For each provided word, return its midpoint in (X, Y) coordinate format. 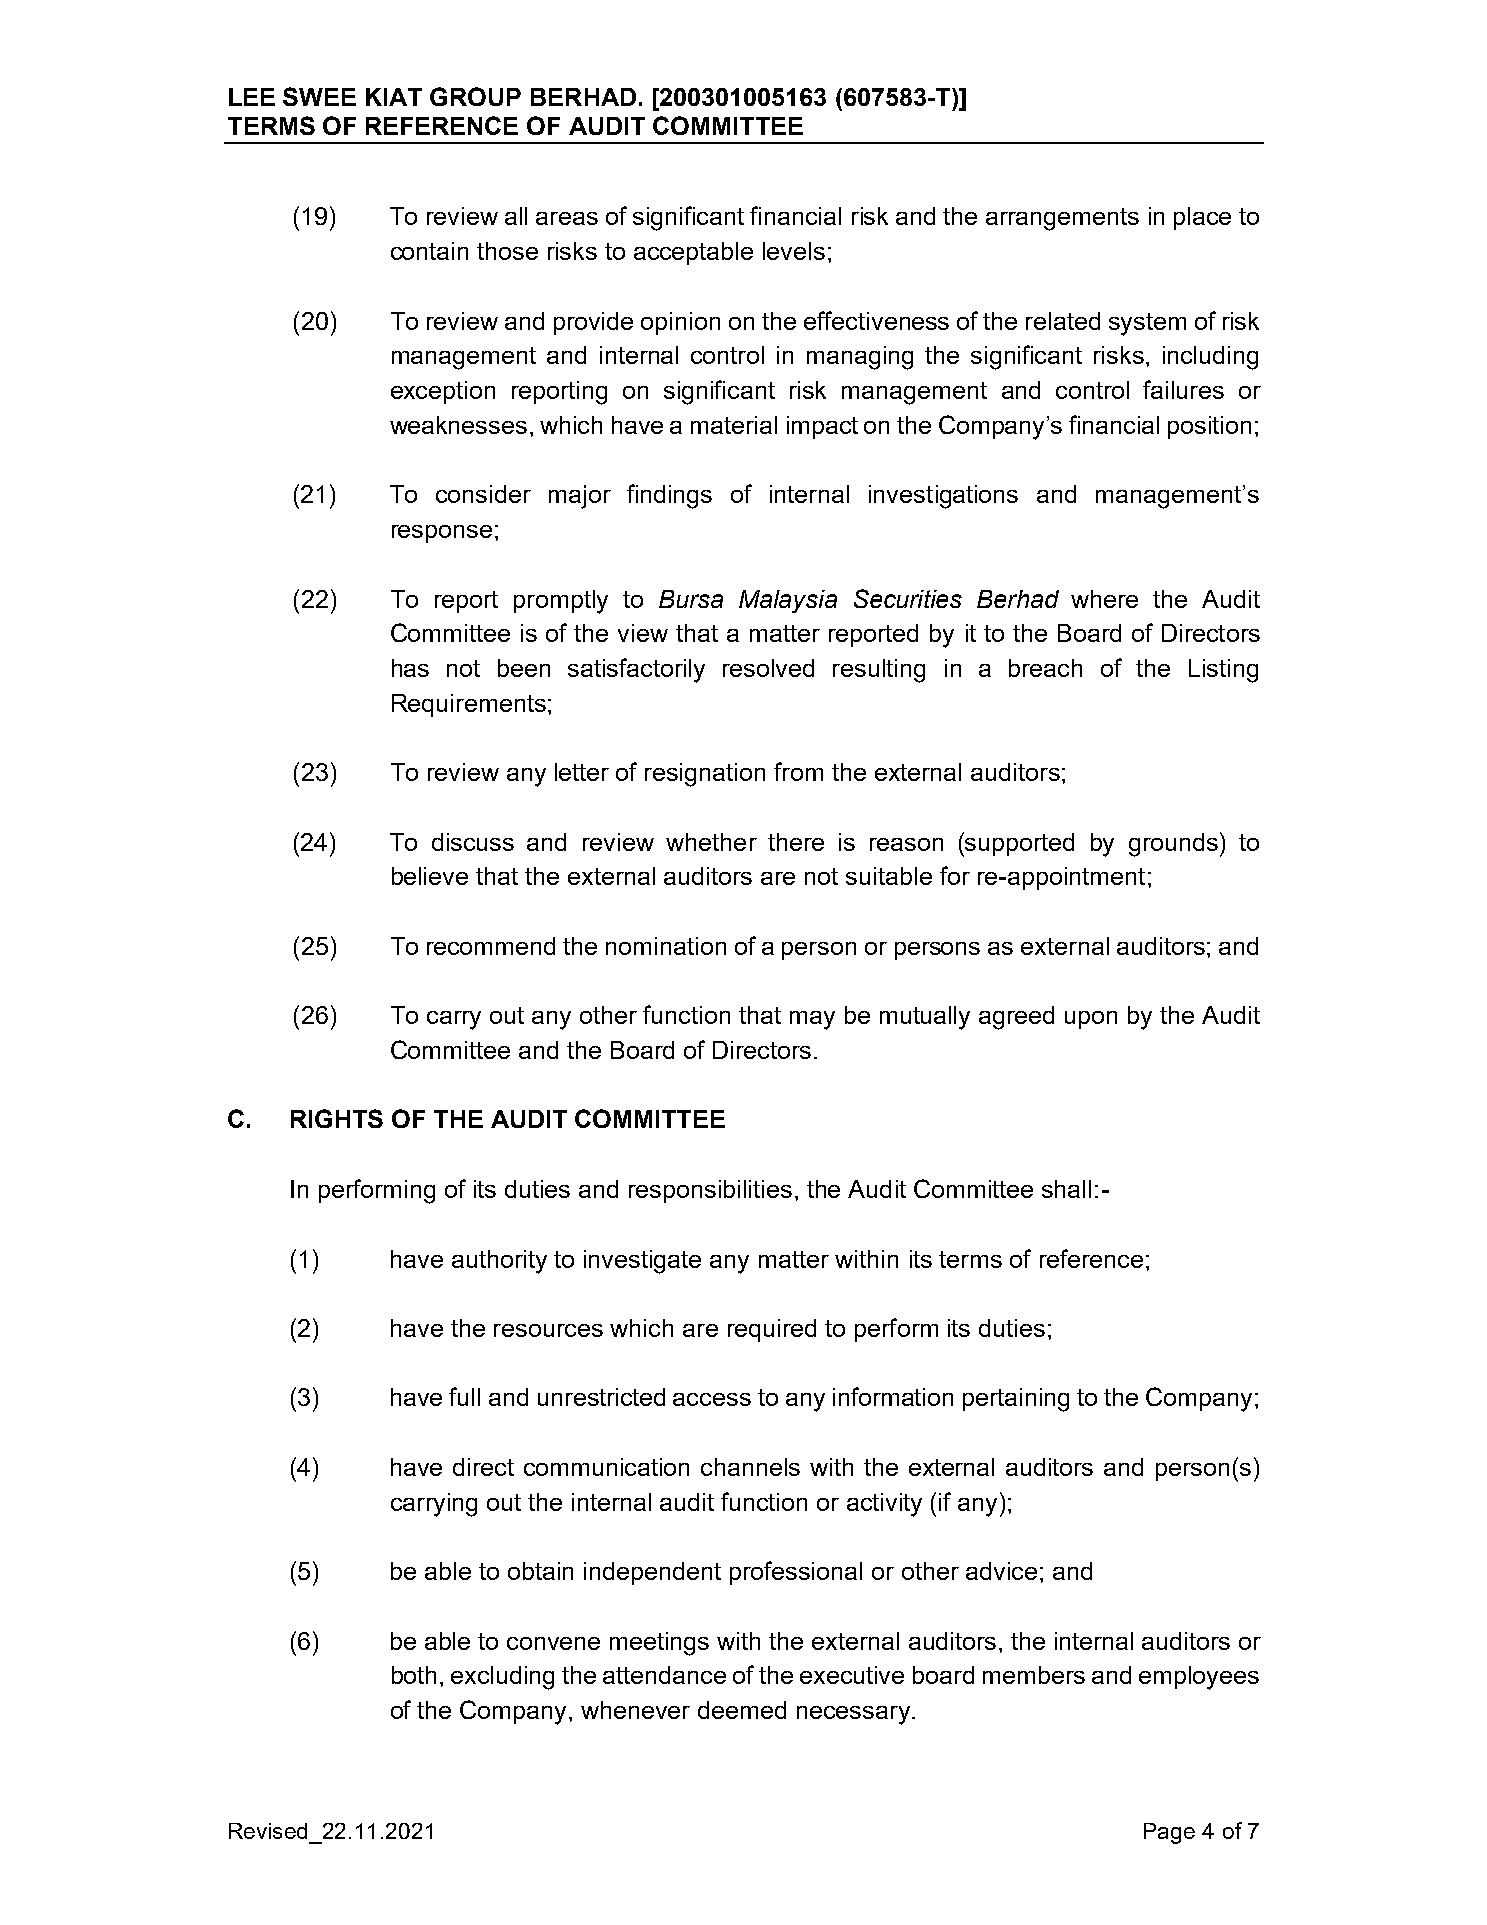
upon (1091, 1020)
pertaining (1016, 1400)
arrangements (1062, 219)
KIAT (394, 97)
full (464, 1396)
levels (794, 251)
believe (430, 876)
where (1104, 599)
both (414, 1675)
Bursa (691, 599)
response (442, 534)
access (712, 1399)
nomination (666, 946)
